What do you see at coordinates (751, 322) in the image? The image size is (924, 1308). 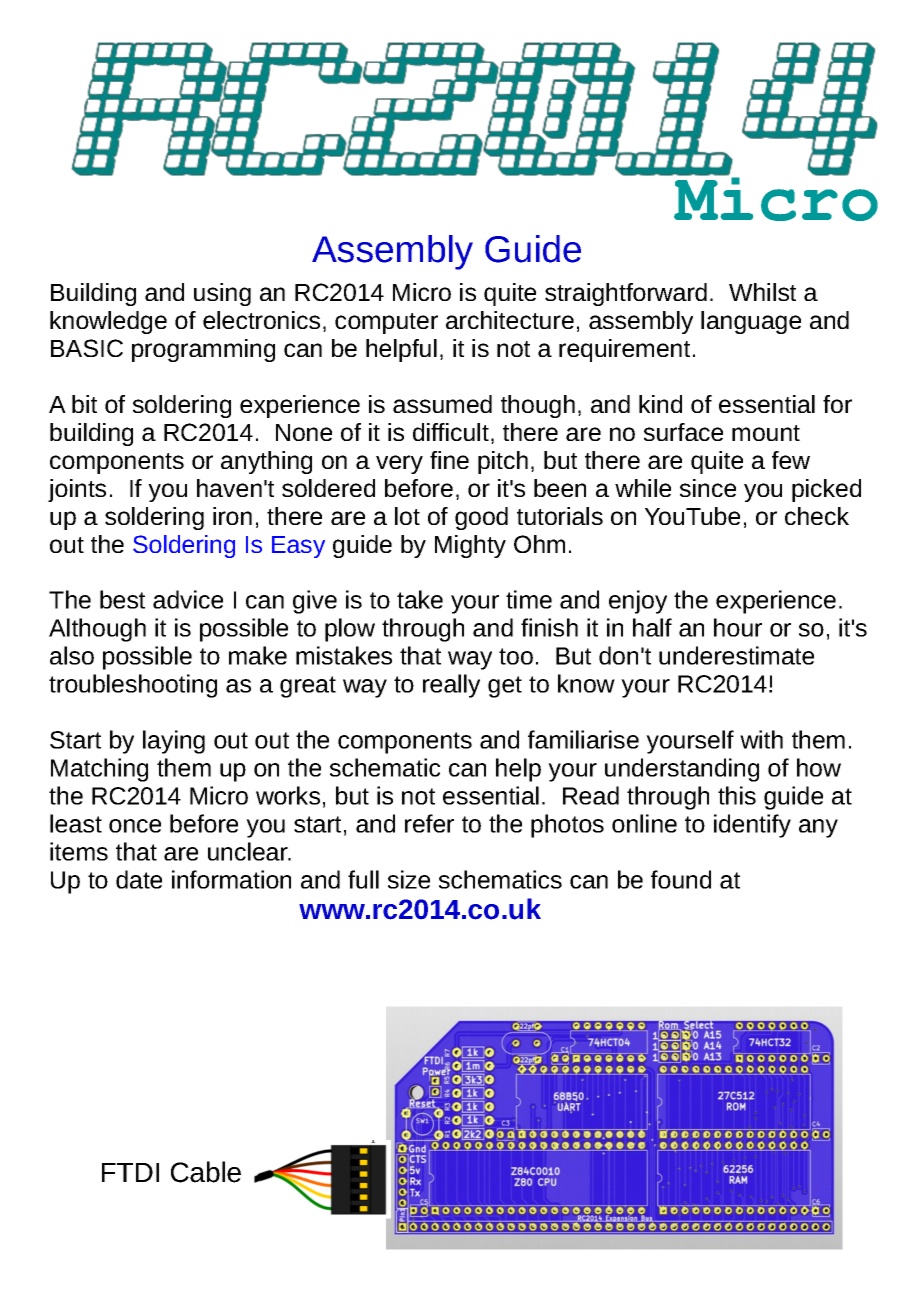 I see `language` at bounding box center [751, 322].
